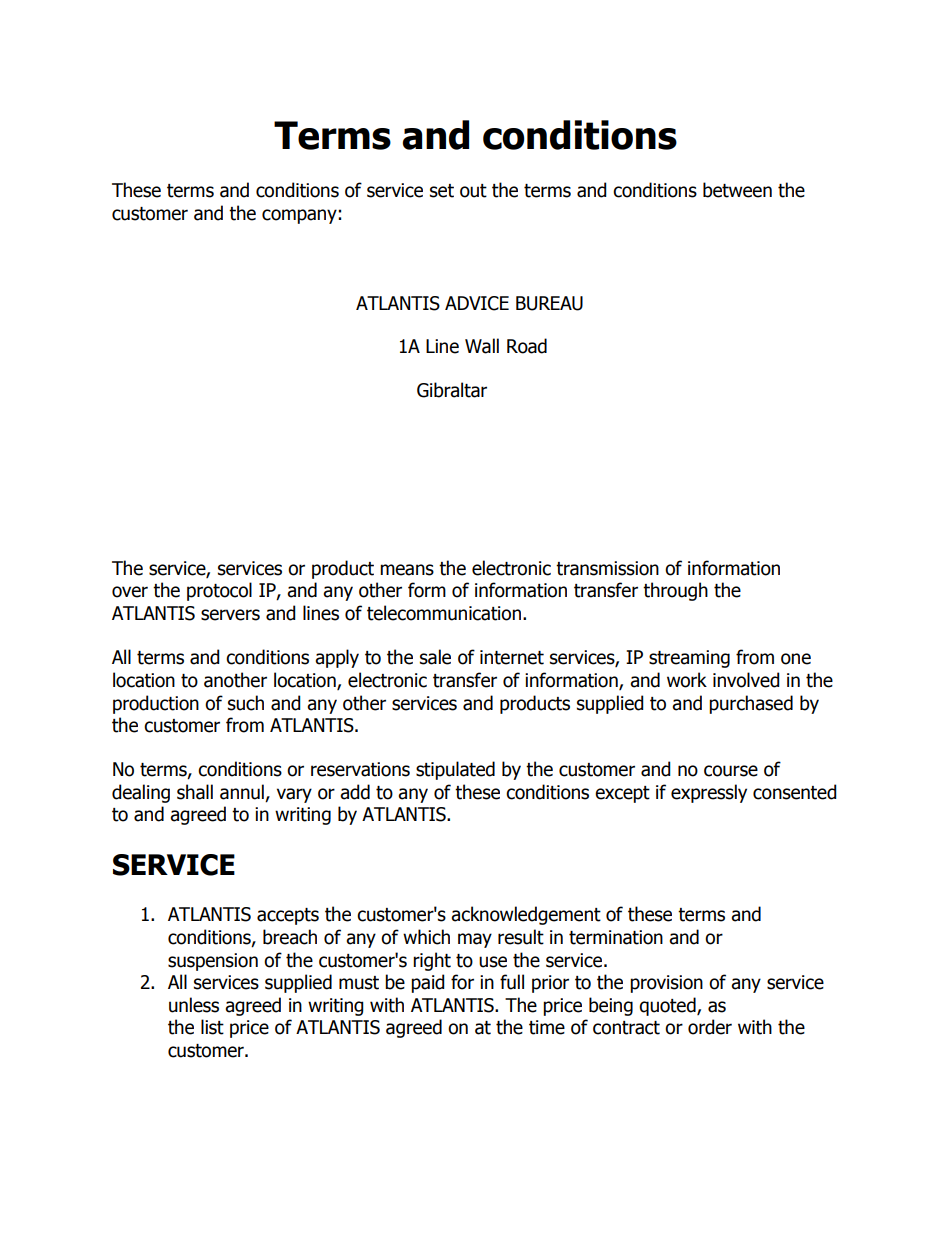 The height and width of the document is (1233, 952). Describe the element at coordinates (194, 1005) in the document. I see `unless` at that location.
